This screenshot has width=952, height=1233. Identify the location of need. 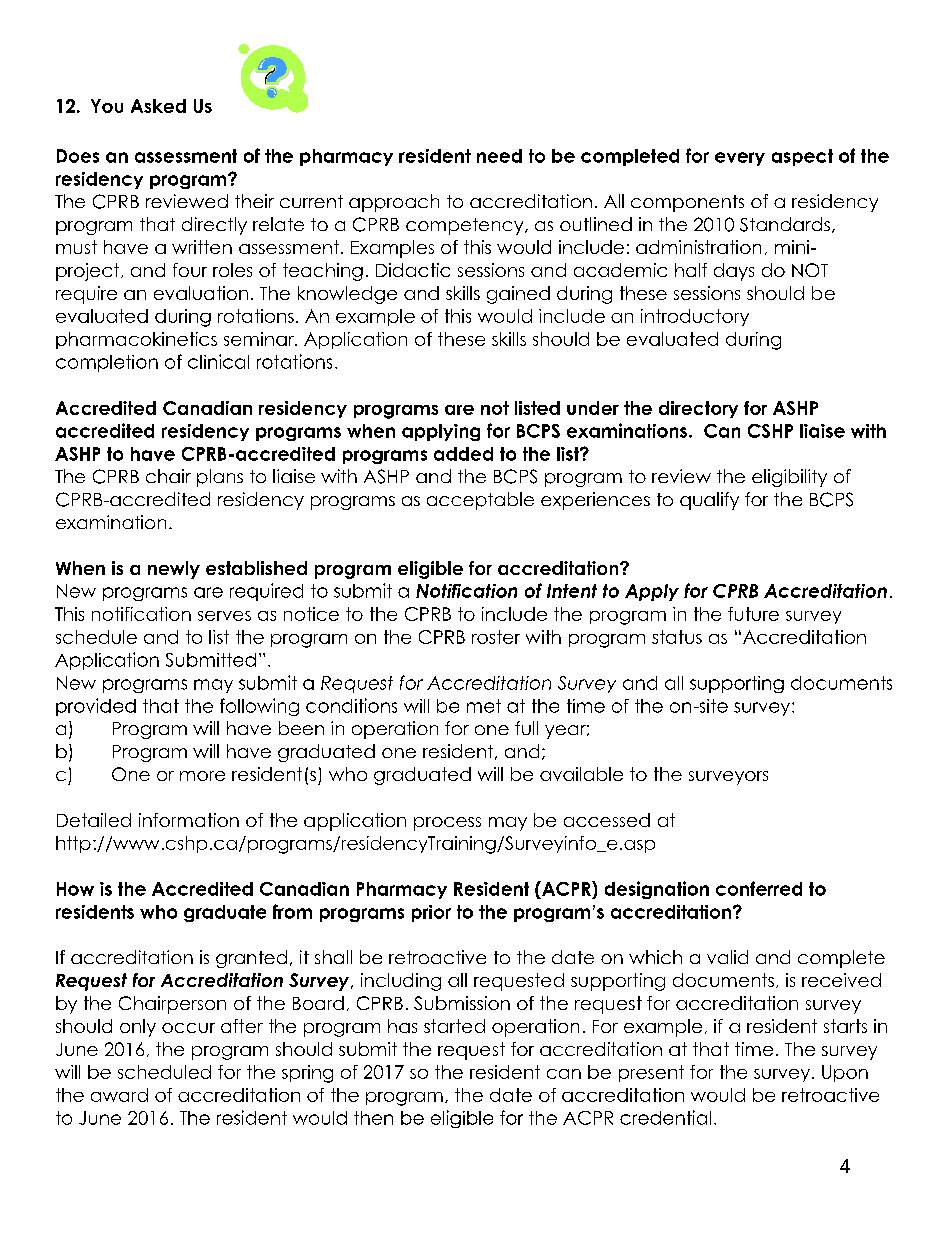
(499, 156).
